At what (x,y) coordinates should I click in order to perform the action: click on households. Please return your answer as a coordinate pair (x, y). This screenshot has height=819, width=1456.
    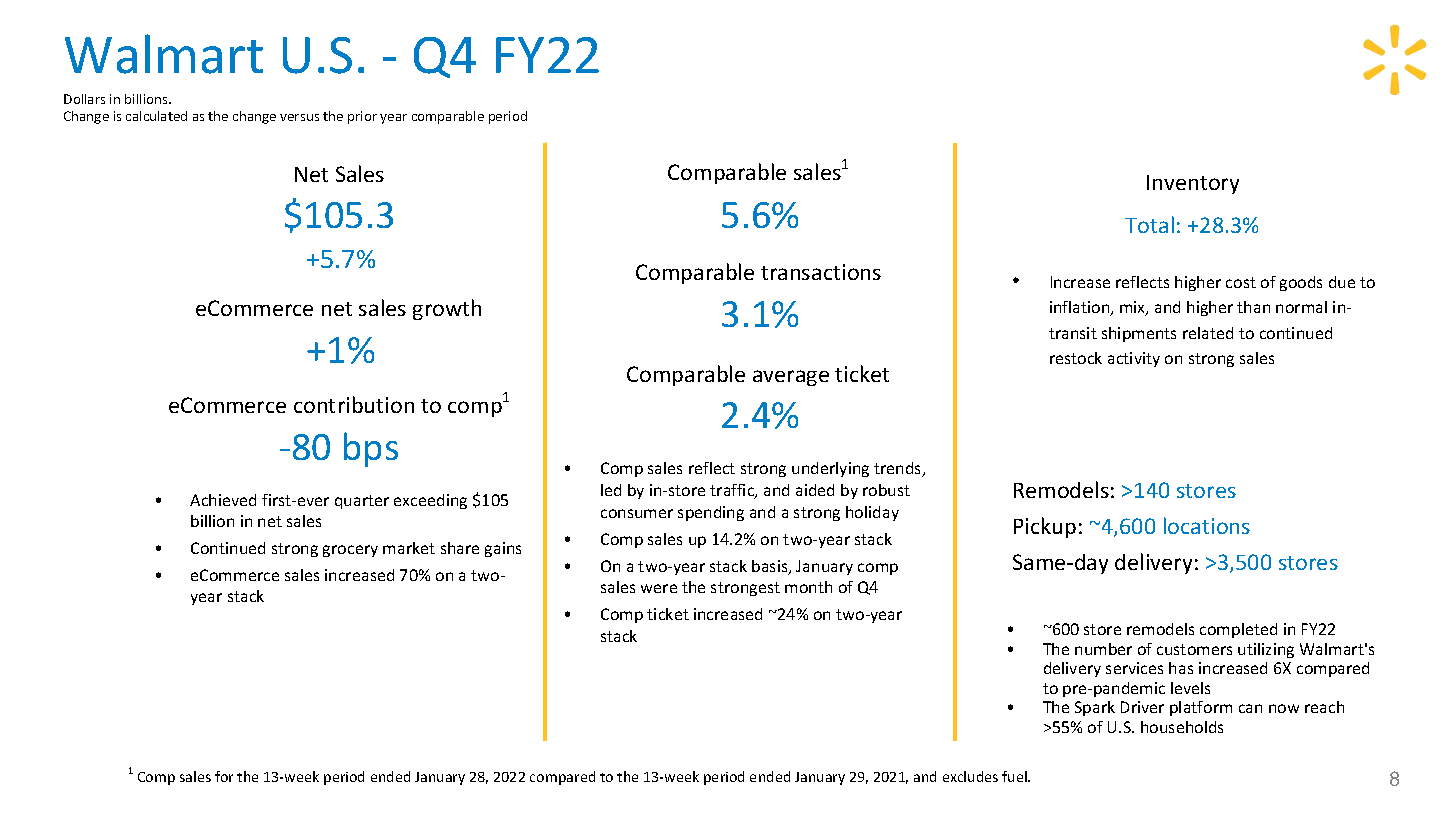
    Looking at the image, I should click on (1182, 727).
